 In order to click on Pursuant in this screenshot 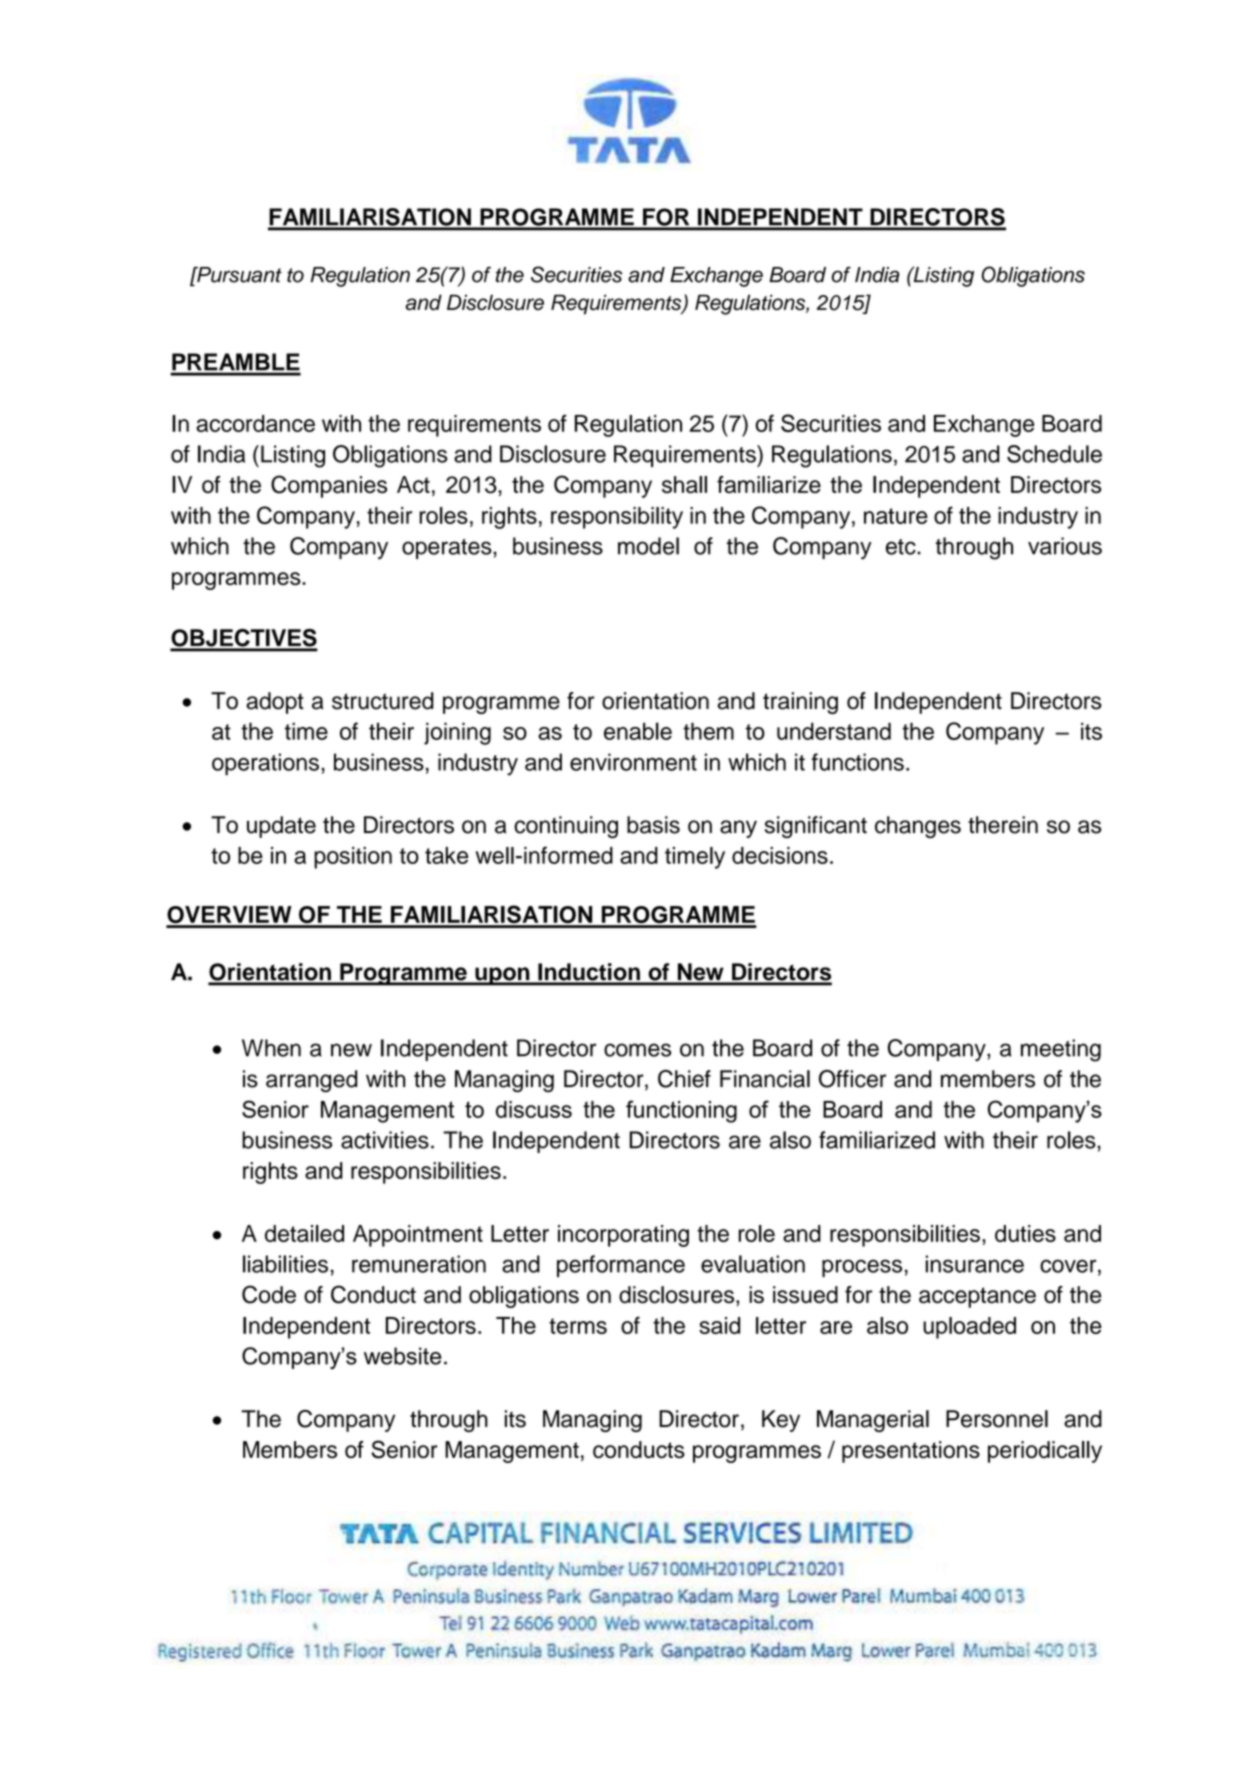, I will do `click(238, 275)`.
